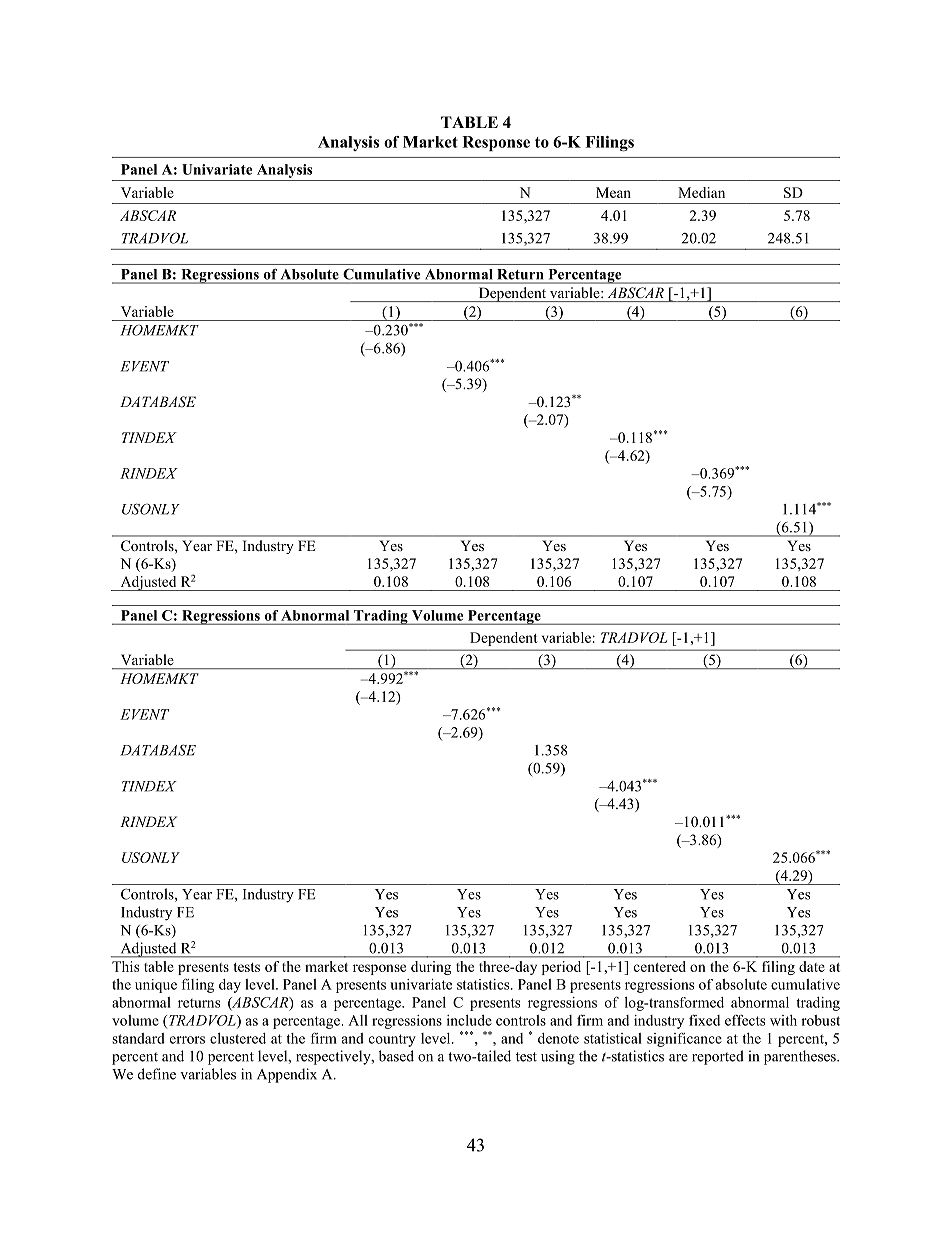 The image size is (952, 1233). I want to click on include, so click(469, 1020).
